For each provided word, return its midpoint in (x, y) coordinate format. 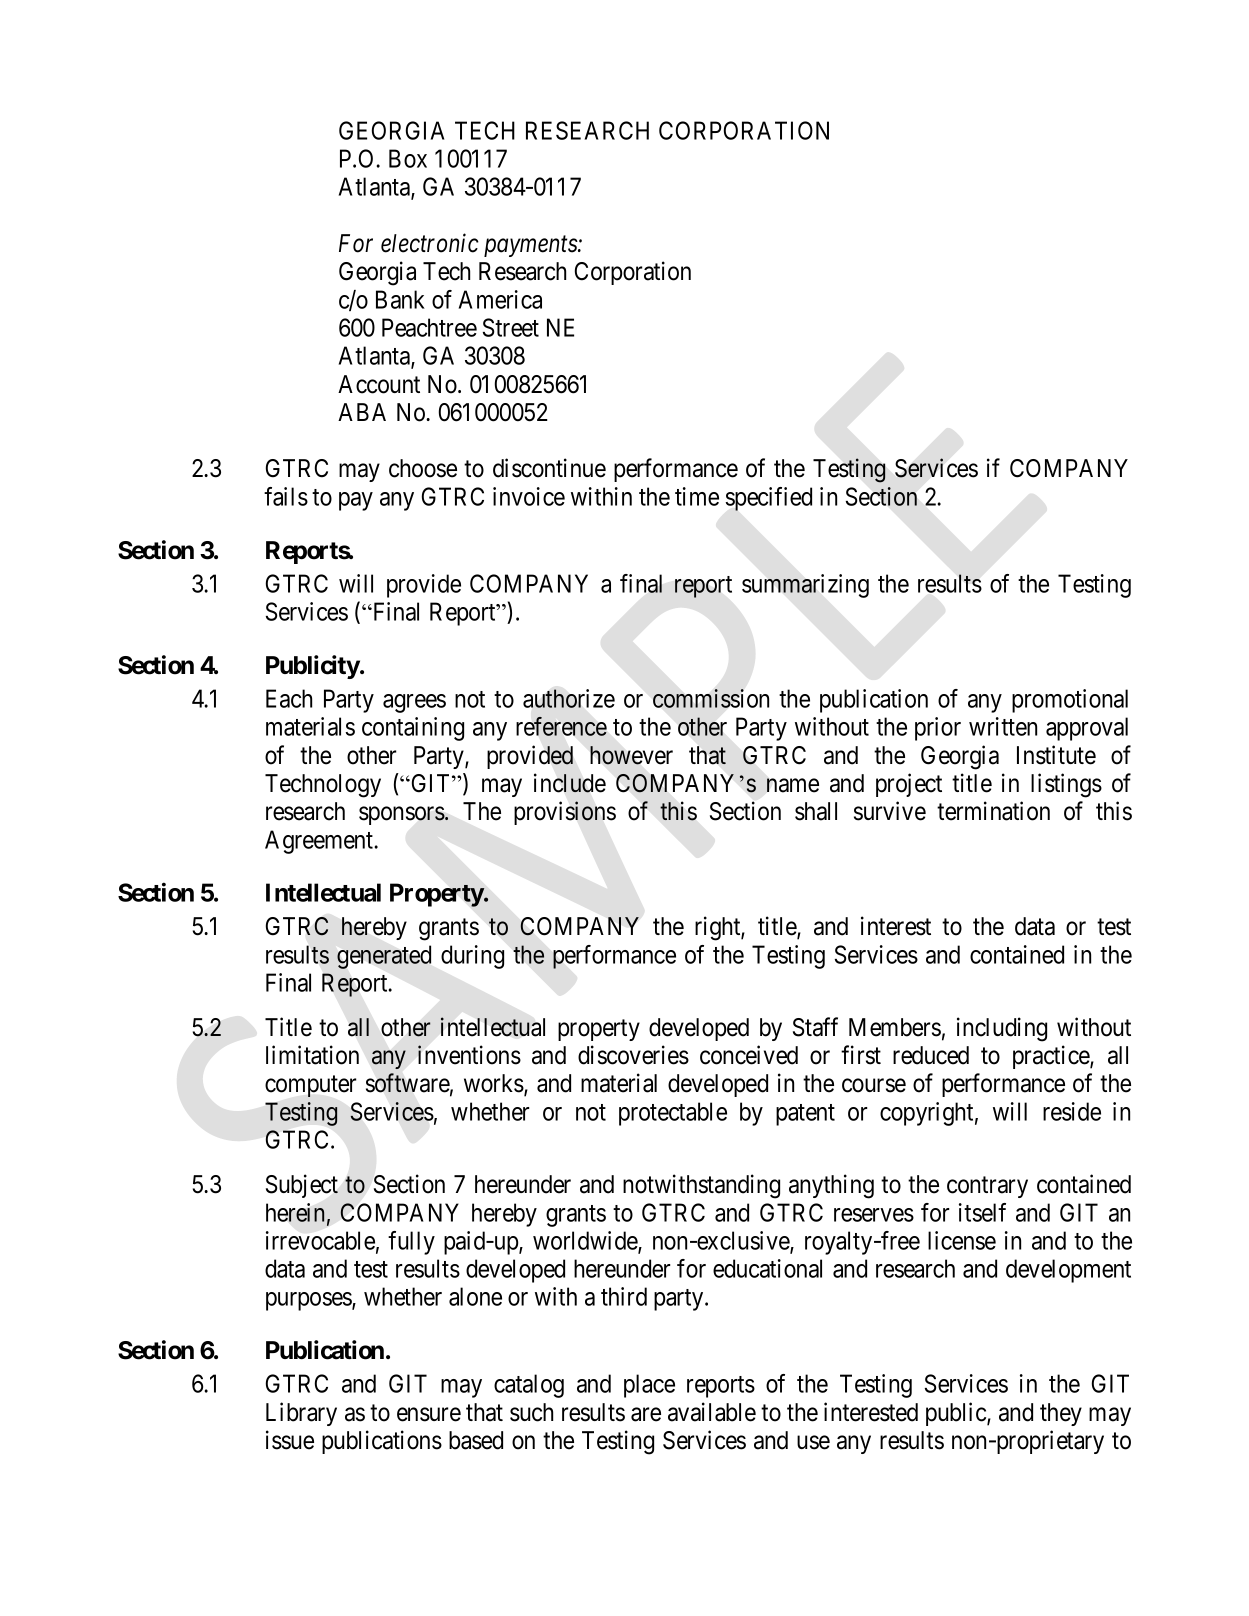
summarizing (805, 586)
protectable (673, 1114)
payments (531, 246)
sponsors (402, 816)
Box (408, 158)
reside (1072, 1111)
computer (311, 1086)
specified (769, 499)
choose (423, 468)
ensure (429, 1414)
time (697, 496)
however (631, 755)
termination (993, 811)
